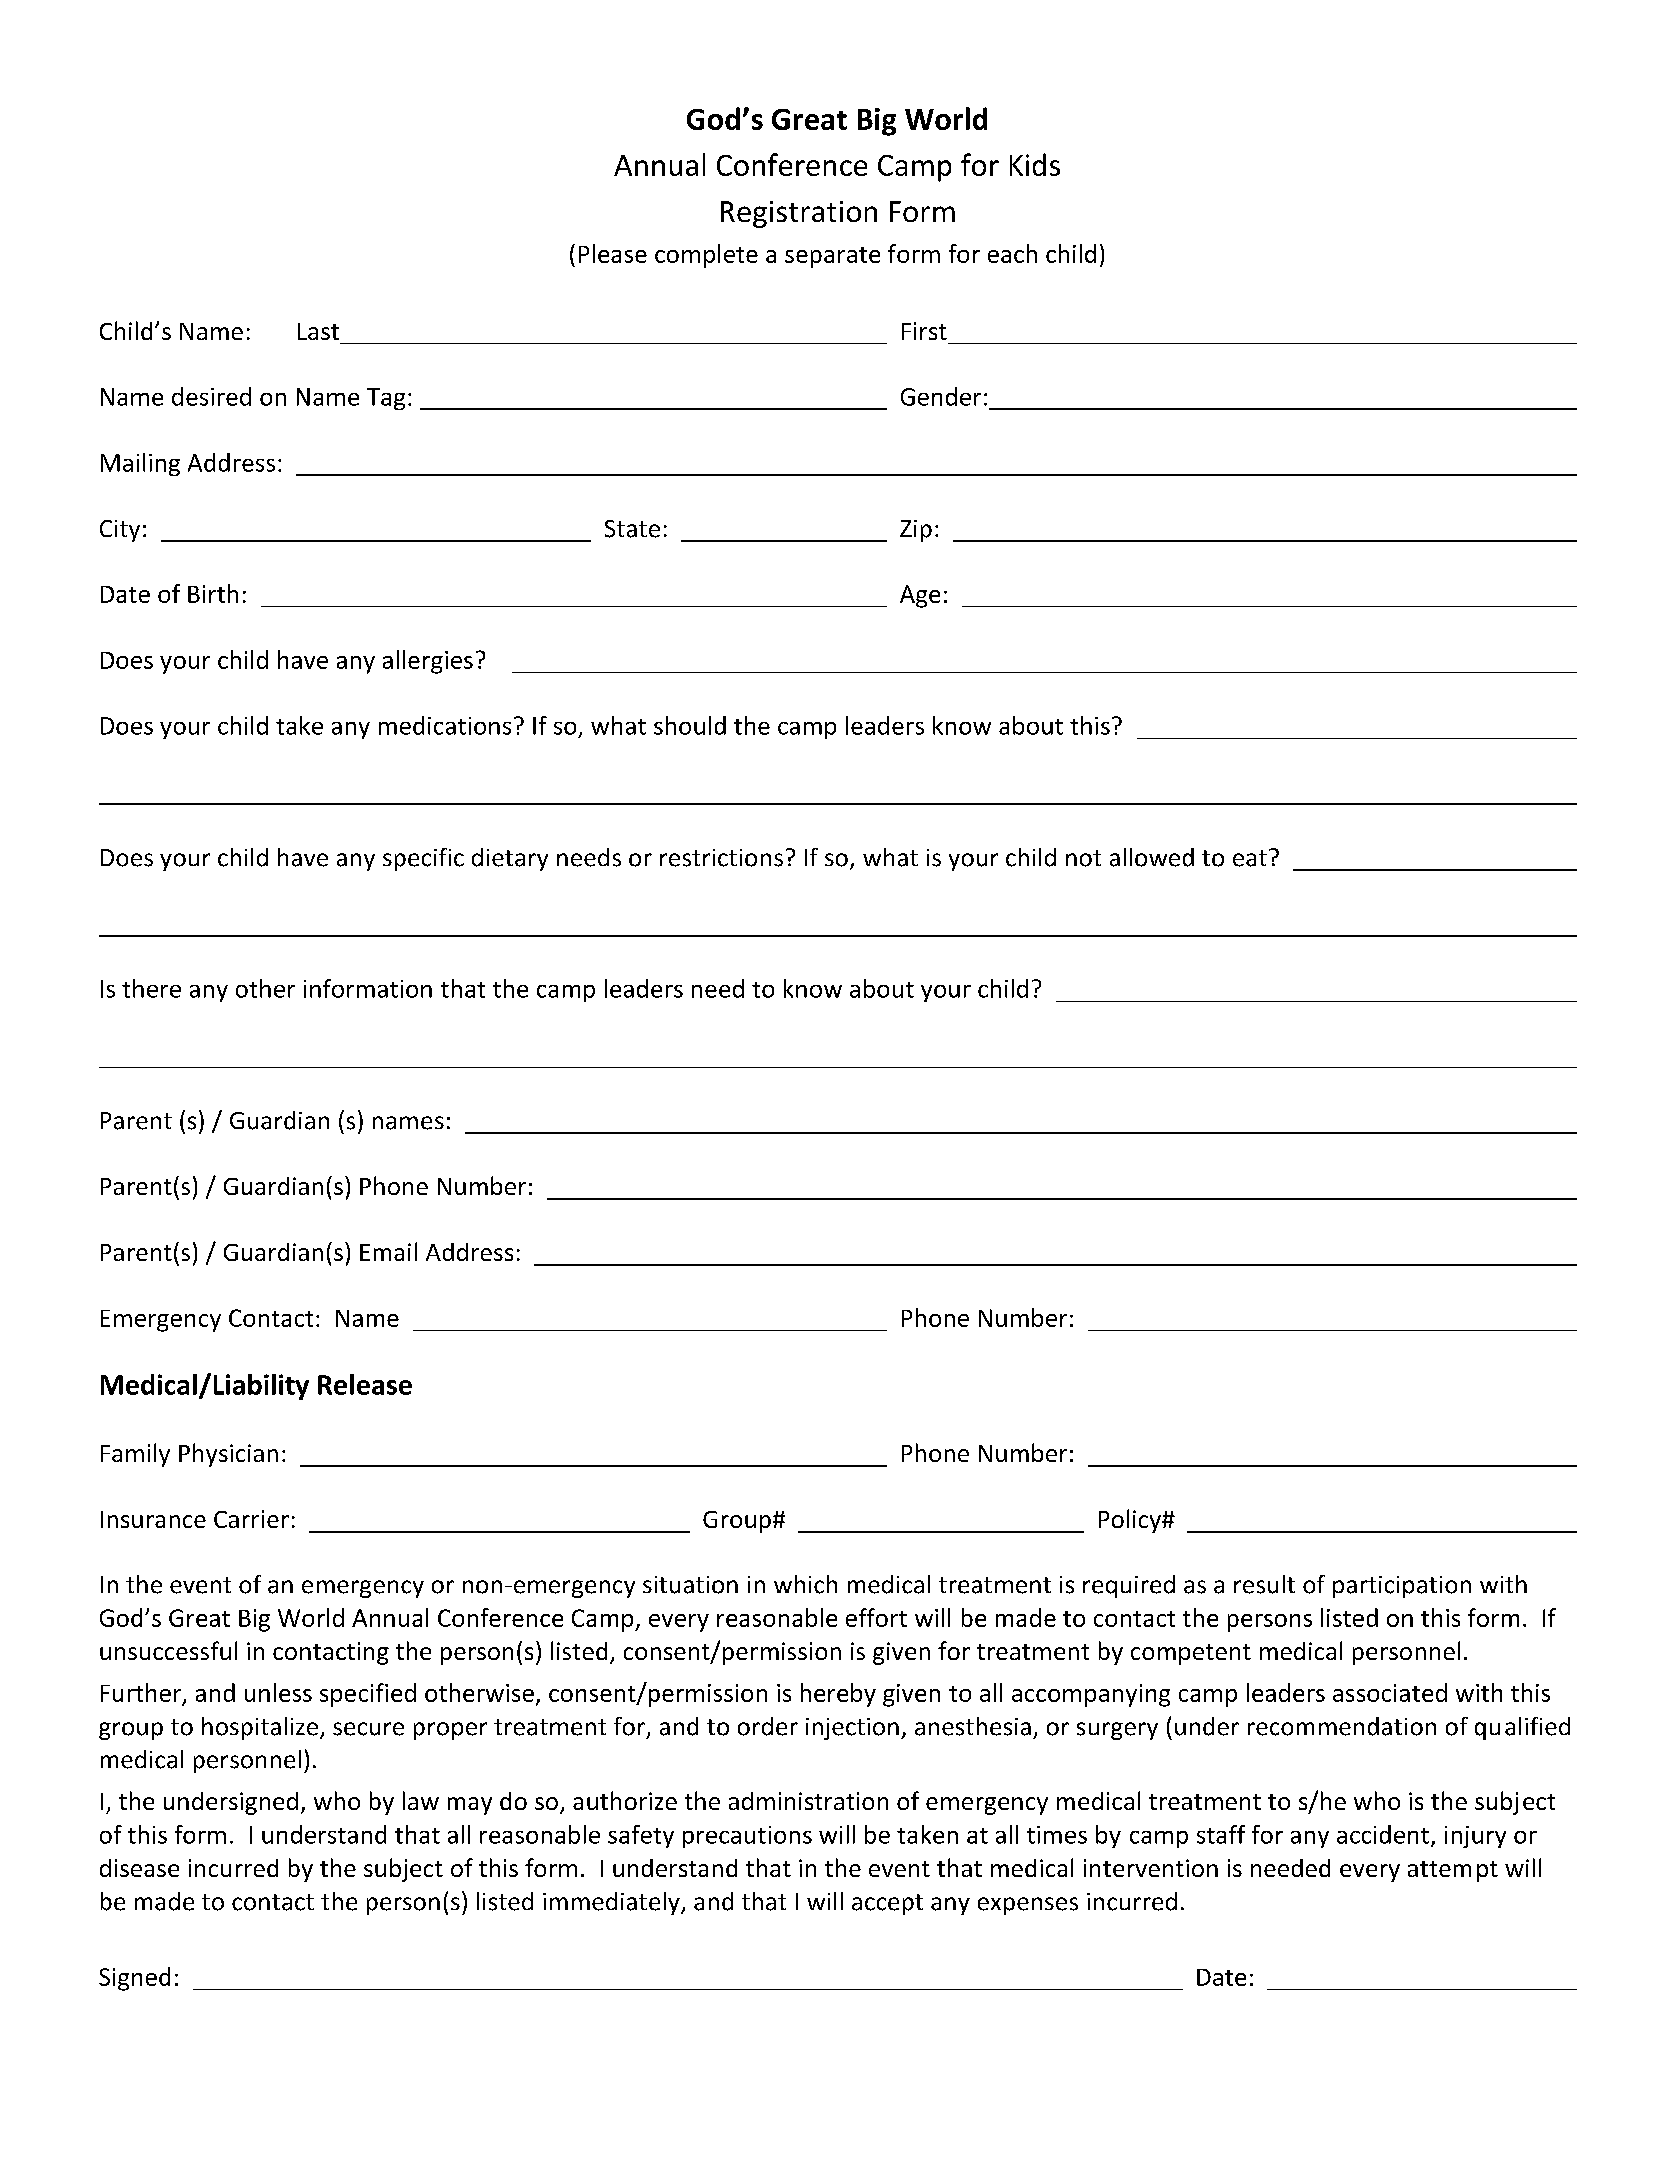 The height and width of the image is (2167, 1675). I want to click on Registration, so click(799, 214).
